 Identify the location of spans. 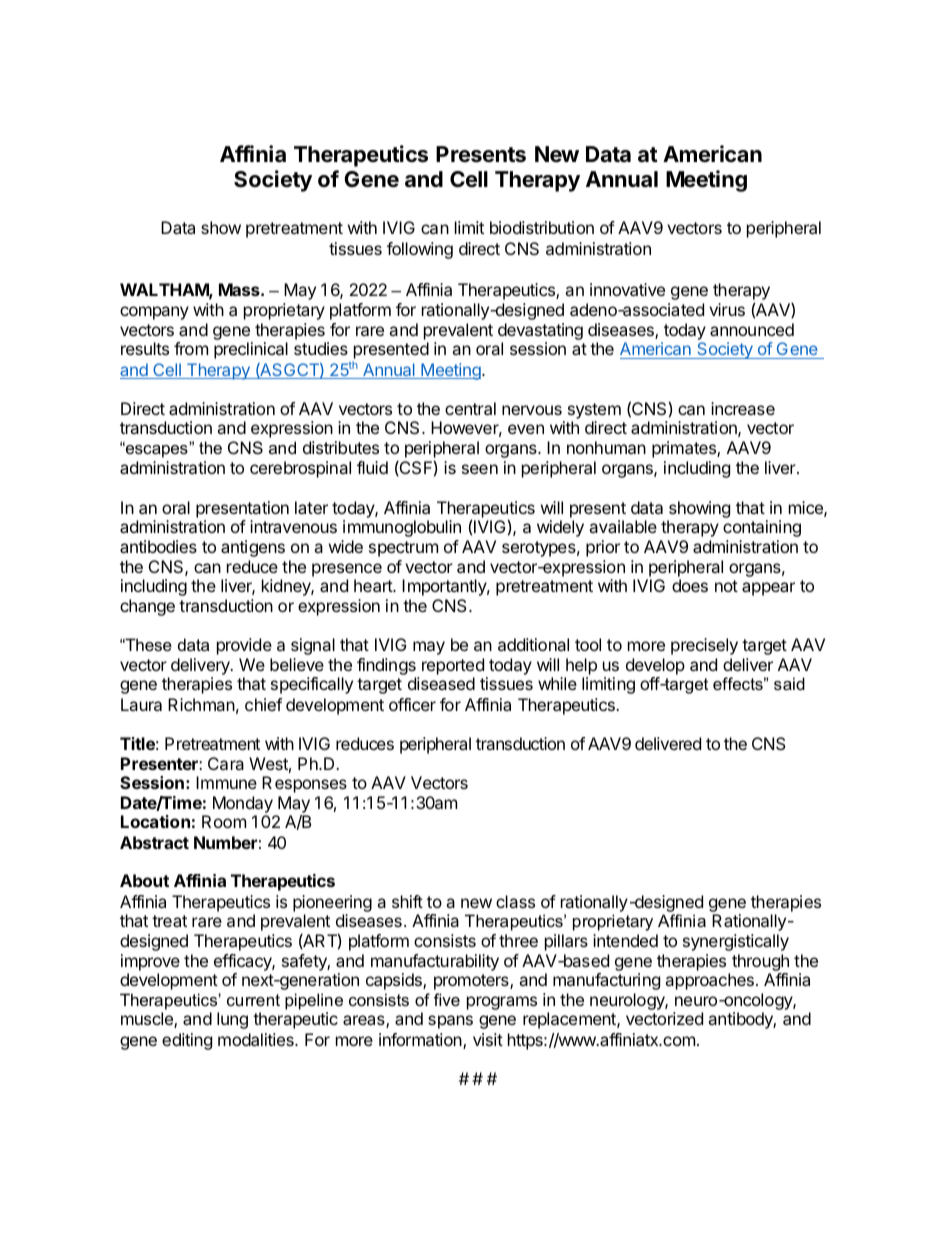
(450, 1022).
